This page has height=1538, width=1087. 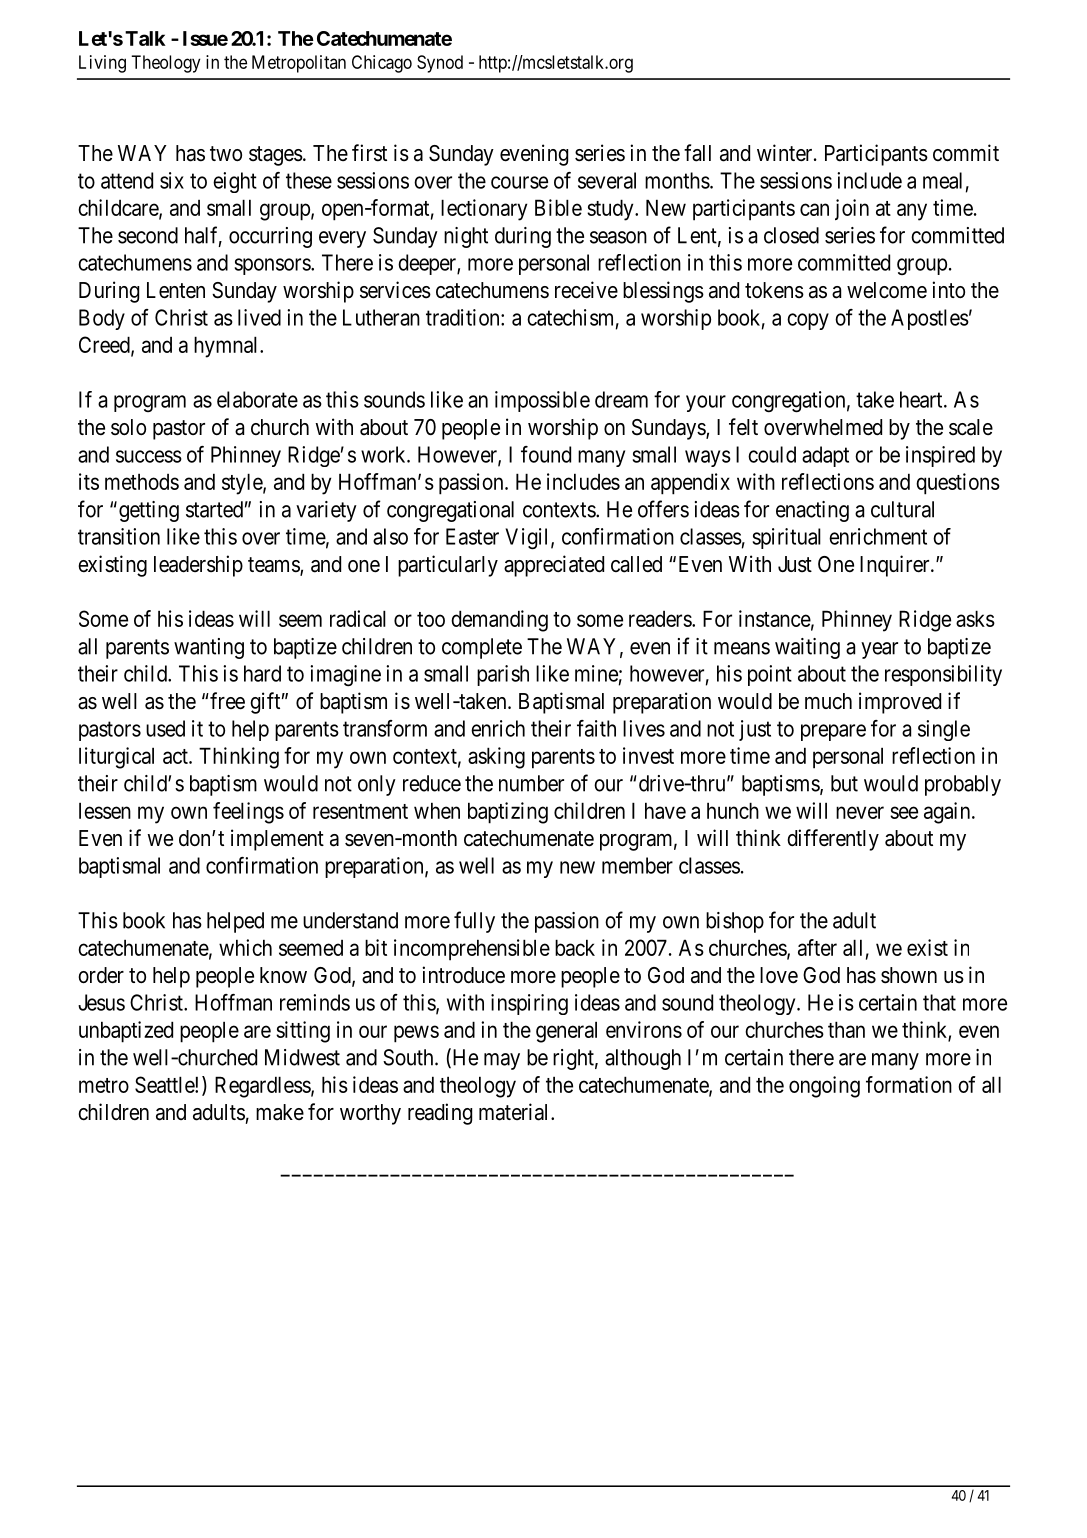 I want to click on prepare, so click(x=833, y=732).
